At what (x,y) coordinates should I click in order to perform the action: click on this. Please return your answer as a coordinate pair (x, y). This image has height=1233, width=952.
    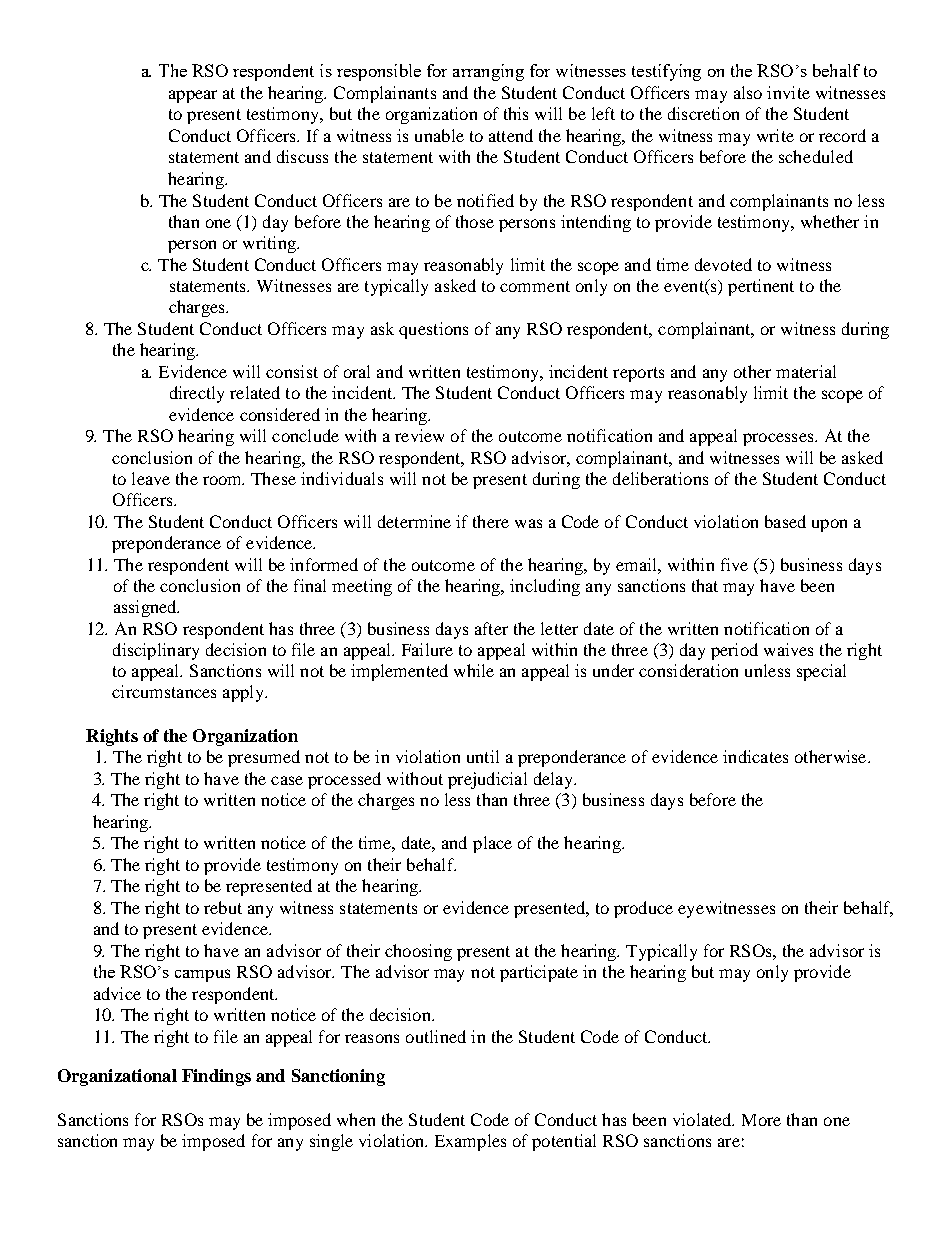
    Looking at the image, I should click on (516, 113).
